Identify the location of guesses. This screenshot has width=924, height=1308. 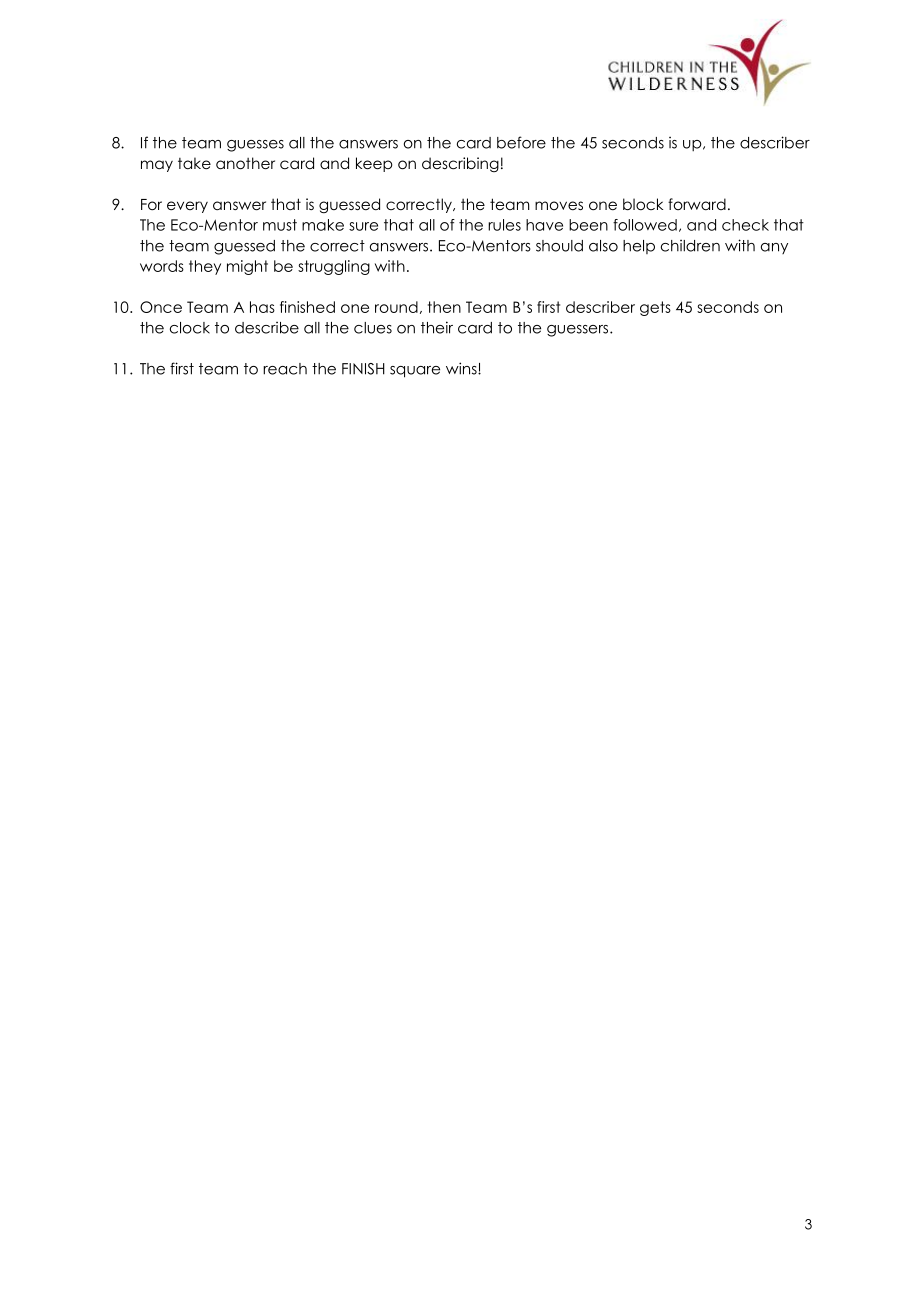
(255, 146).
